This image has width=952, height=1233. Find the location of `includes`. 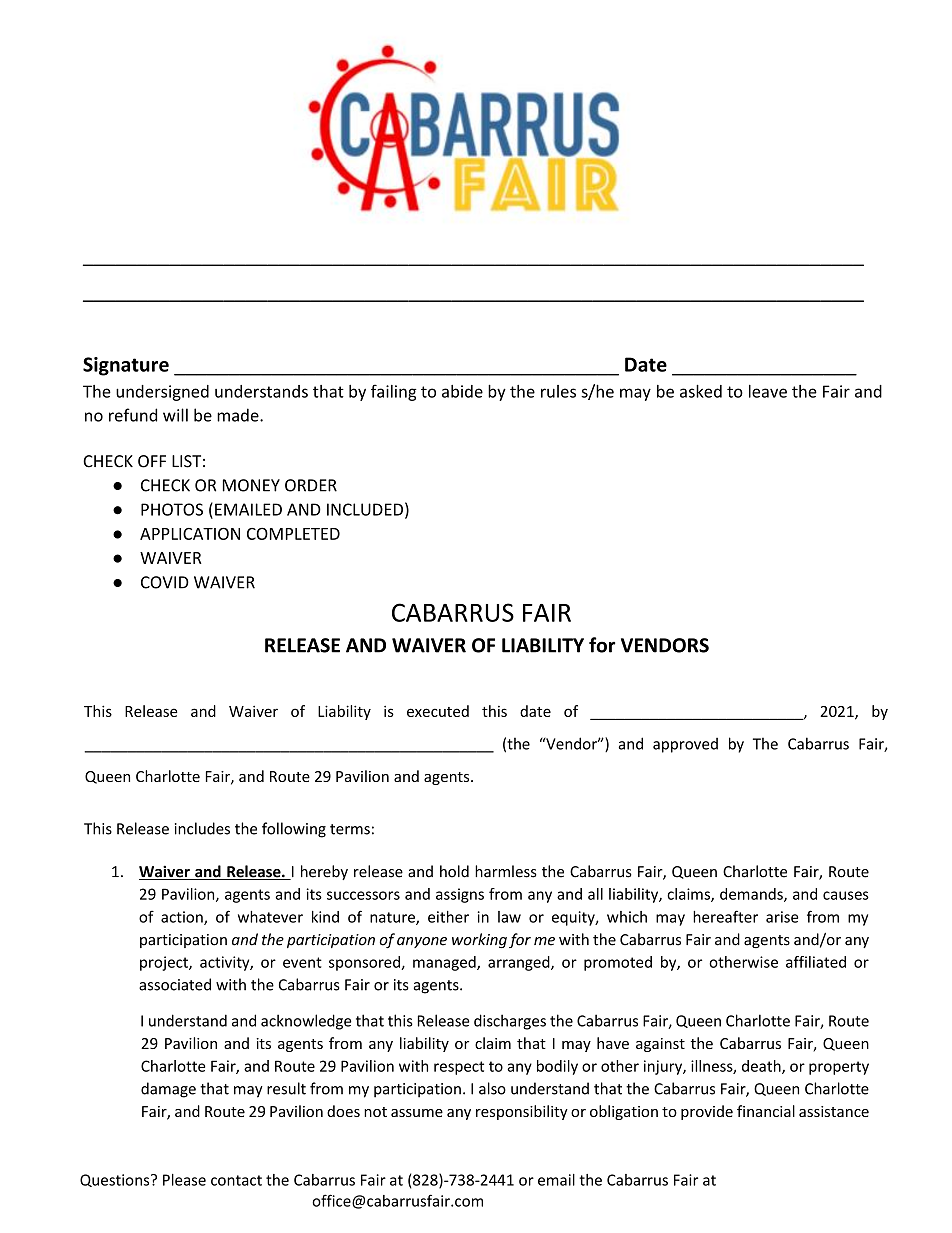

includes is located at coordinates (202, 828).
